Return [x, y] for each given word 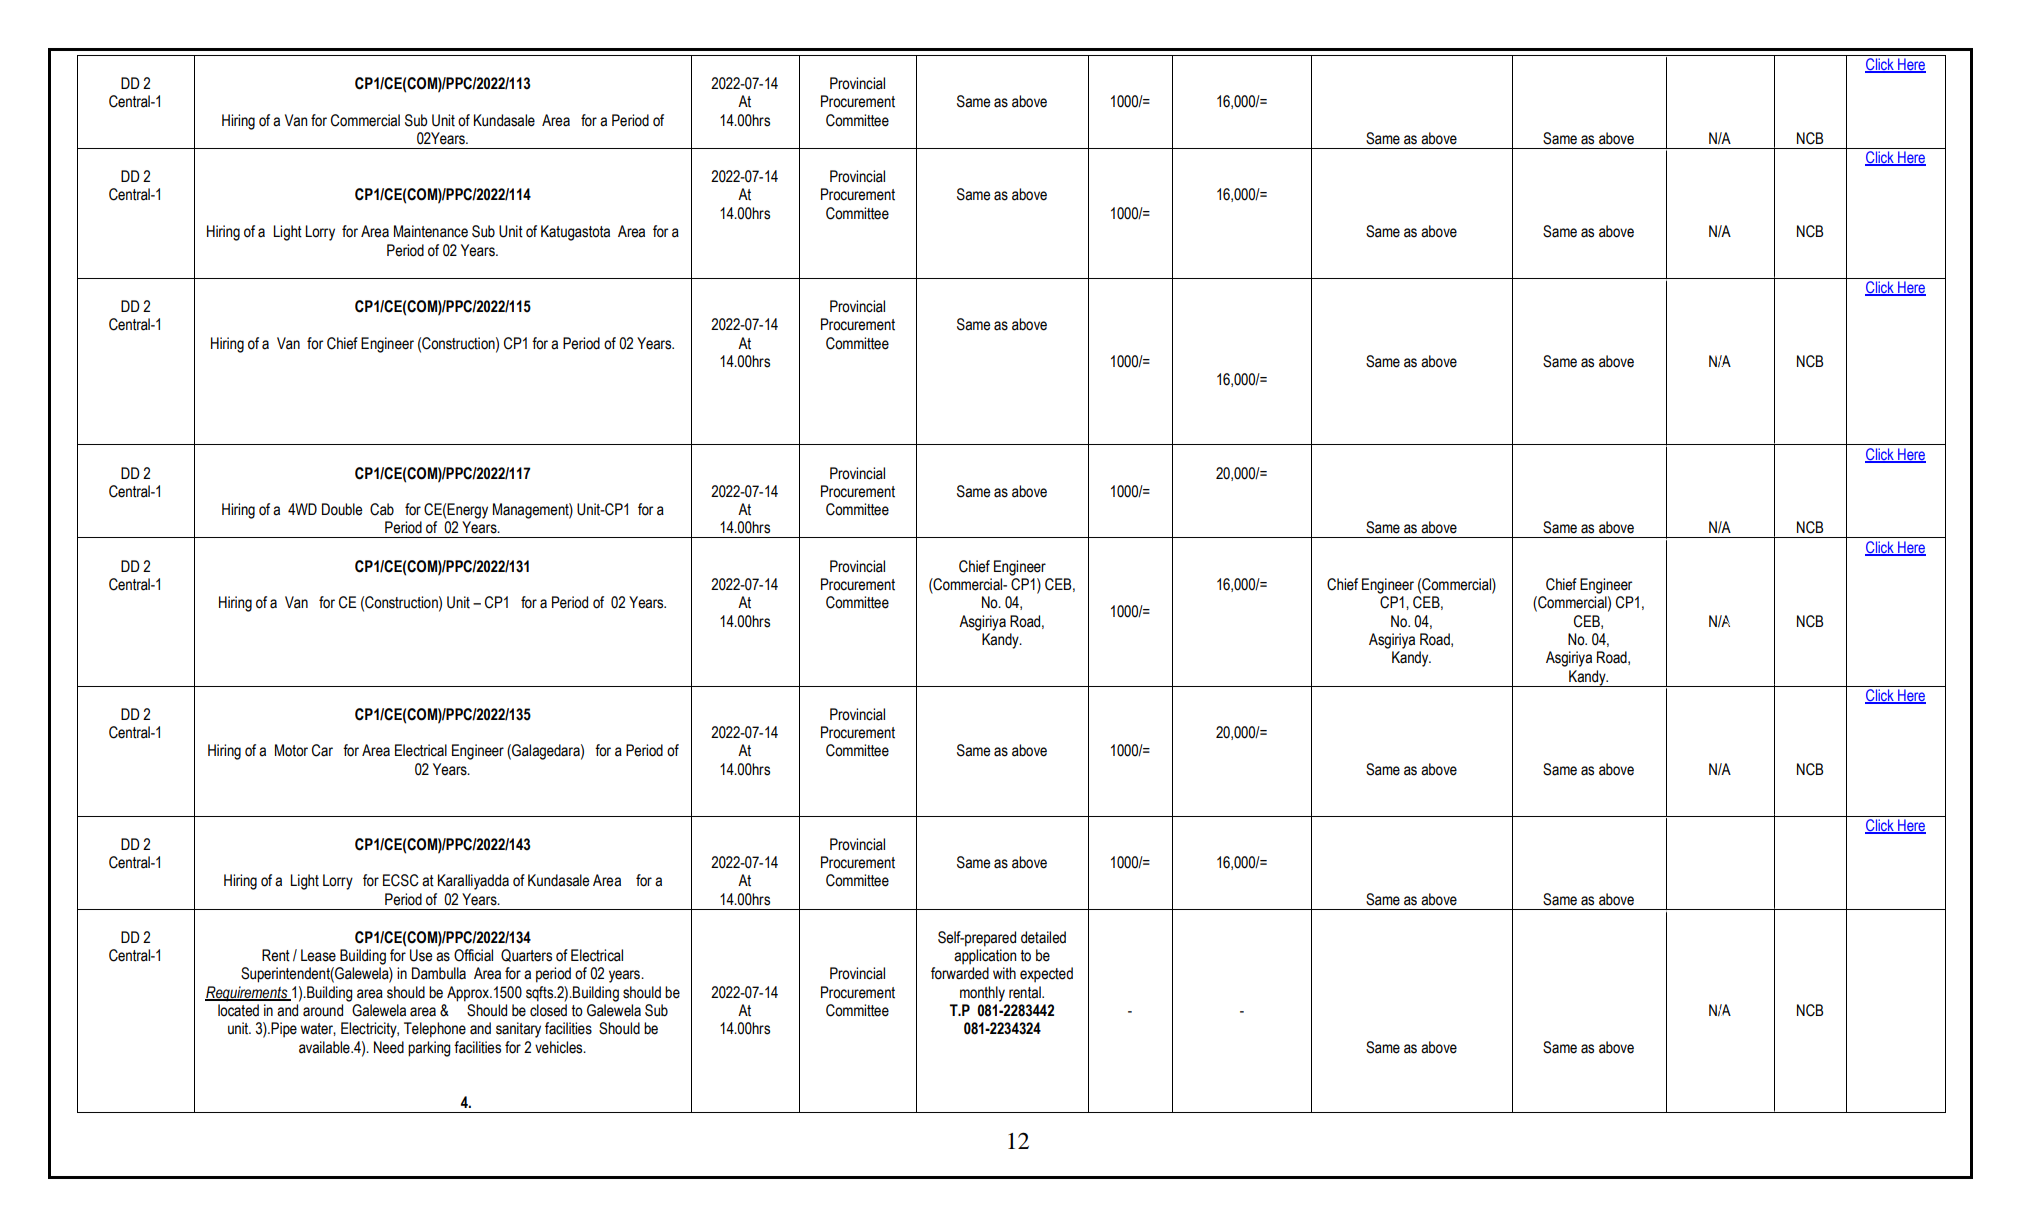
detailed [1043, 937]
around [323, 1010]
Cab [382, 509]
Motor [291, 750]
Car [322, 750]
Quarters [526, 955]
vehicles [560, 1047]
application [985, 957]
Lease [318, 955]
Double [342, 509]
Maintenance [431, 231]
